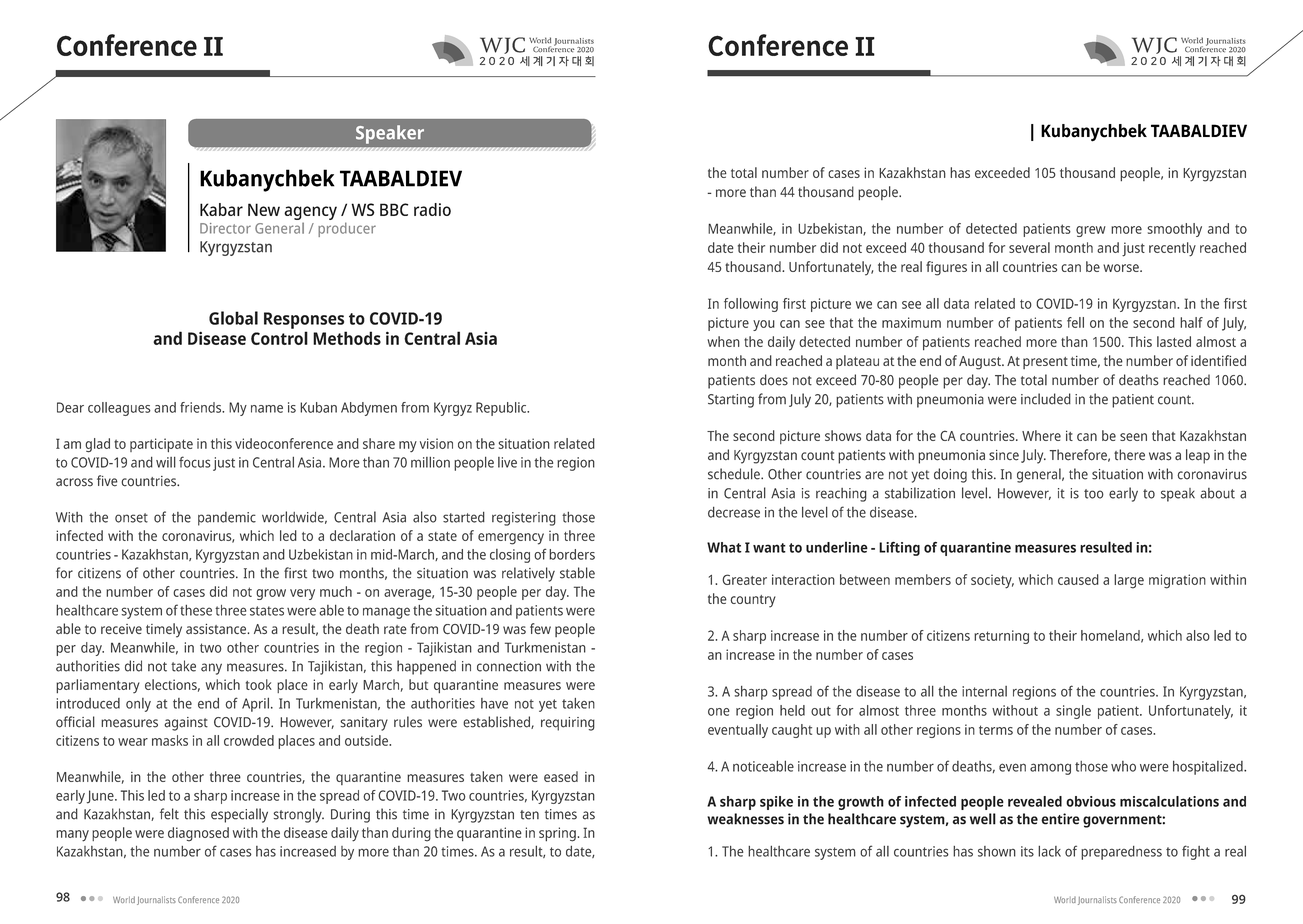  Describe the element at coordinates (724, 547) in the screenshot. I see `What` at that location.
